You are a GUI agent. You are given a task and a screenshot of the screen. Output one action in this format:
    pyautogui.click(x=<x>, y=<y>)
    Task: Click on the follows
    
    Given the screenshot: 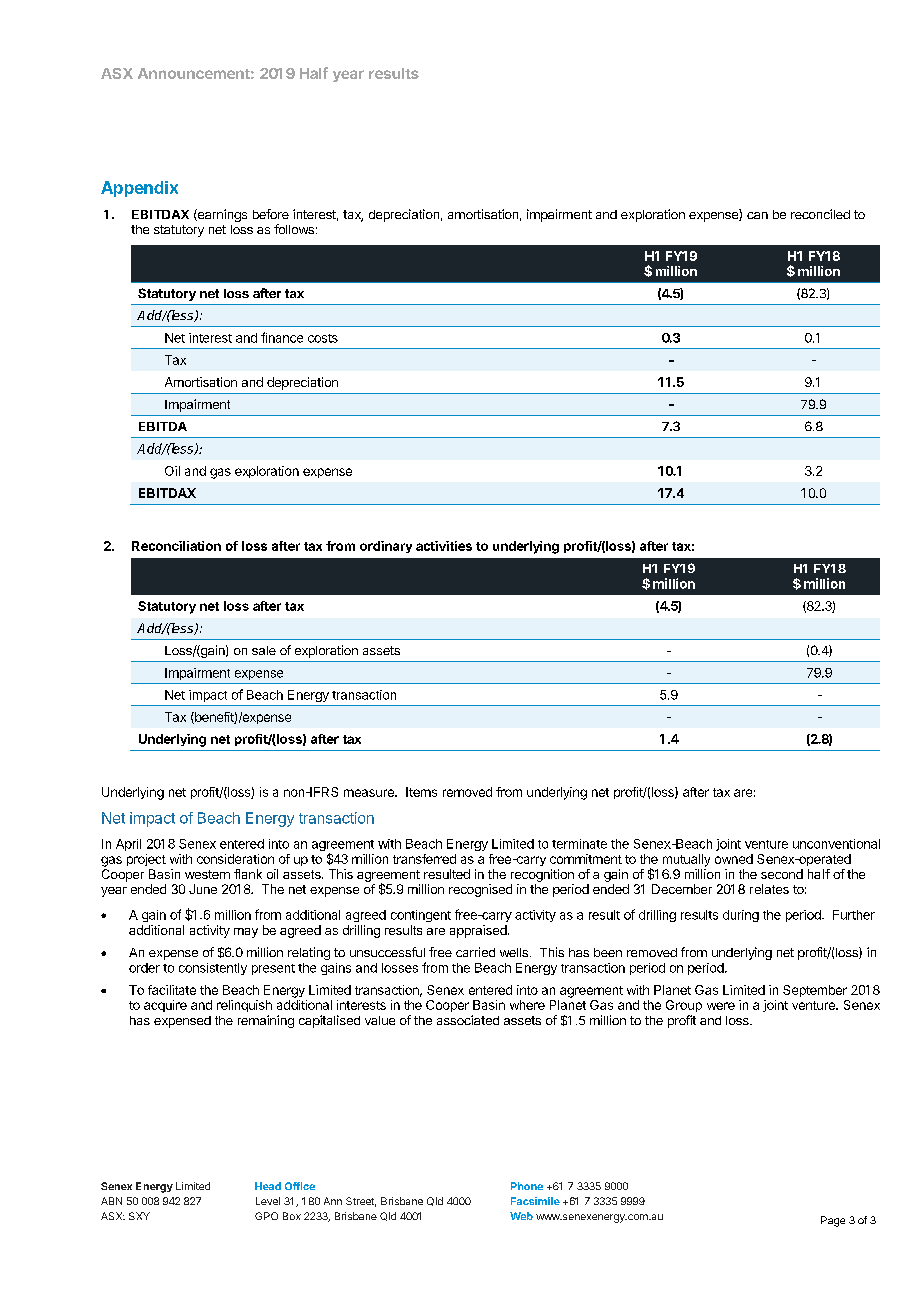 What is the action you would take?
    pyautogui.click(x=294, y=229)
